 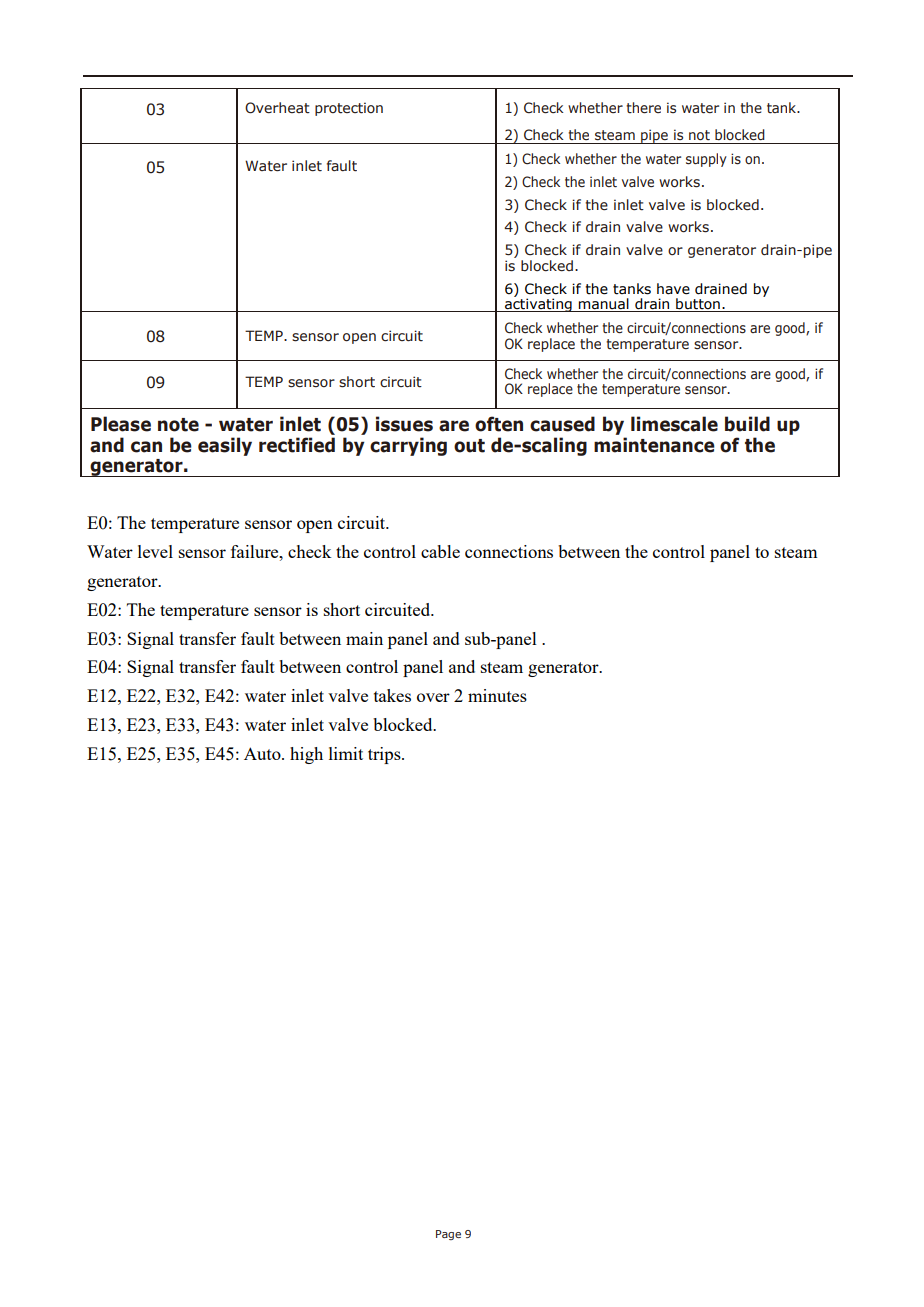 What do you see at coordinates (225, 446) in the page?
I see `easily` at bounding box center [225, 446].
